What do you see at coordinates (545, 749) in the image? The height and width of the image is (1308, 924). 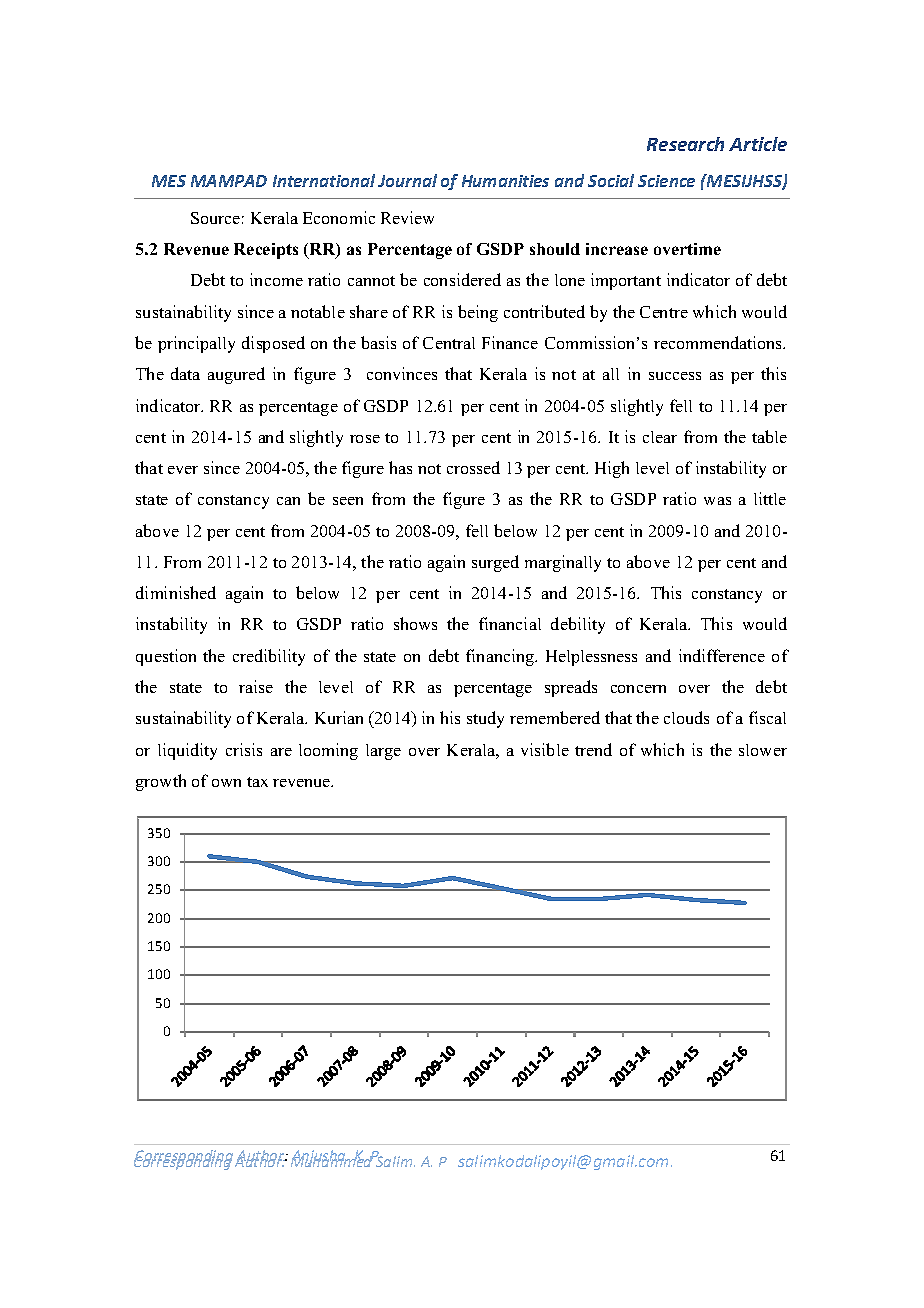 I see `visible` at bounding box center [545, 749].
